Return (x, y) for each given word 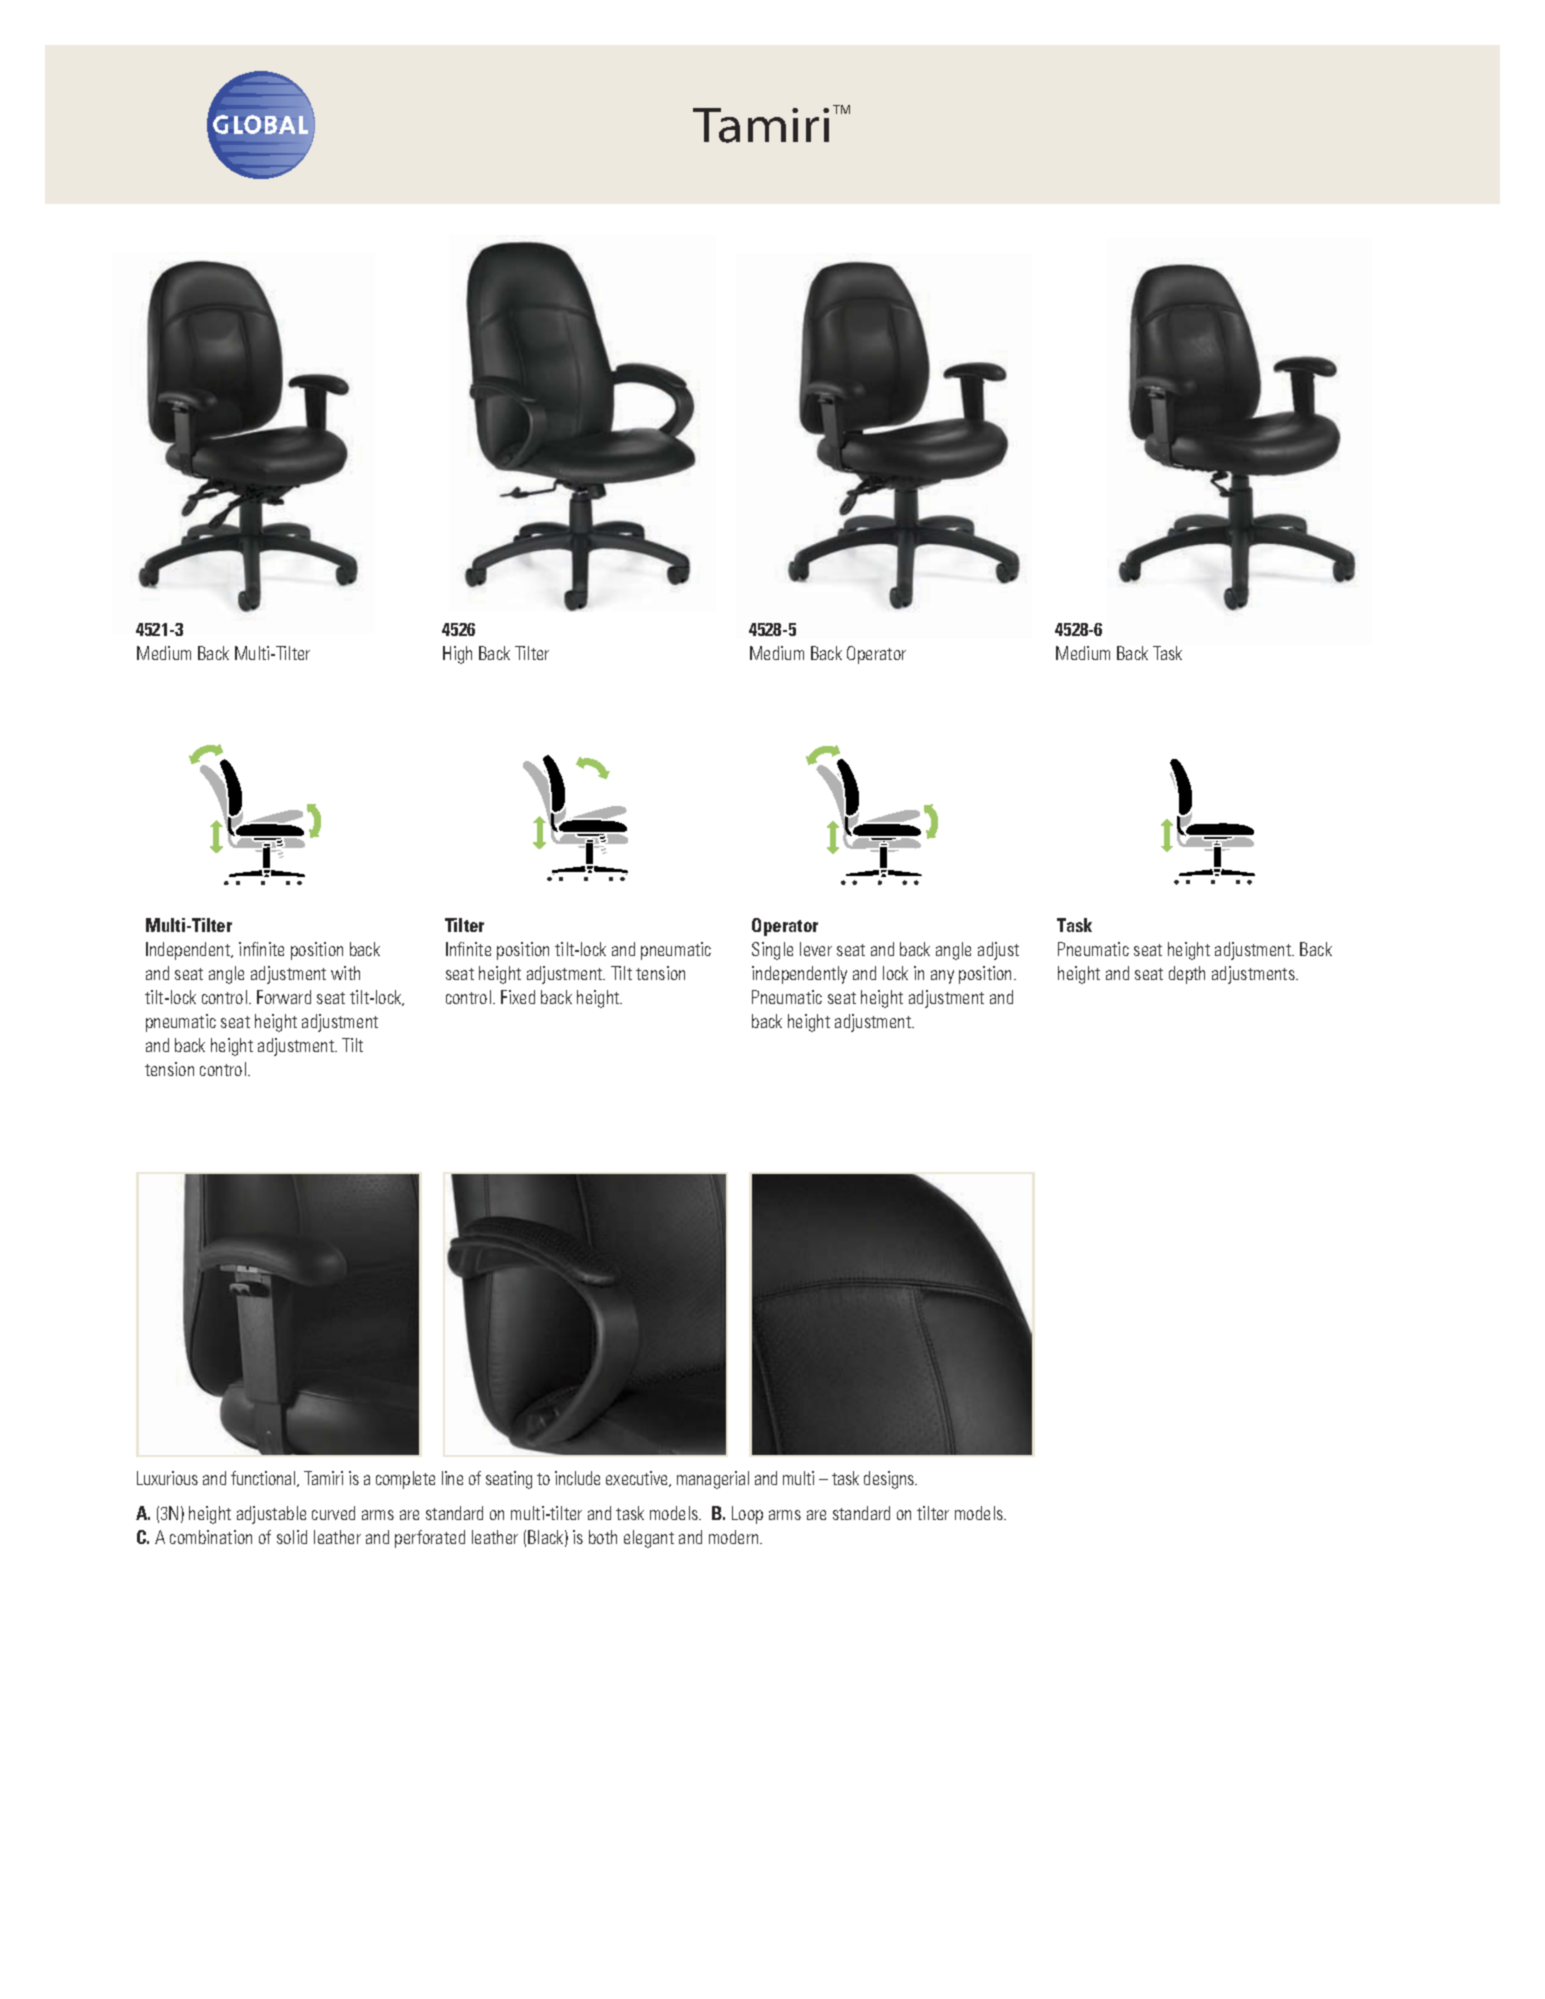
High (457, 655)
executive (638, 1479)
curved (333, 1513)
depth (1187, 975)
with (345, 973)
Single (772, 951)
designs (890, 1480)
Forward (284, 997)
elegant (649, 1539)
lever (816, 949)
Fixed (518, 997)
